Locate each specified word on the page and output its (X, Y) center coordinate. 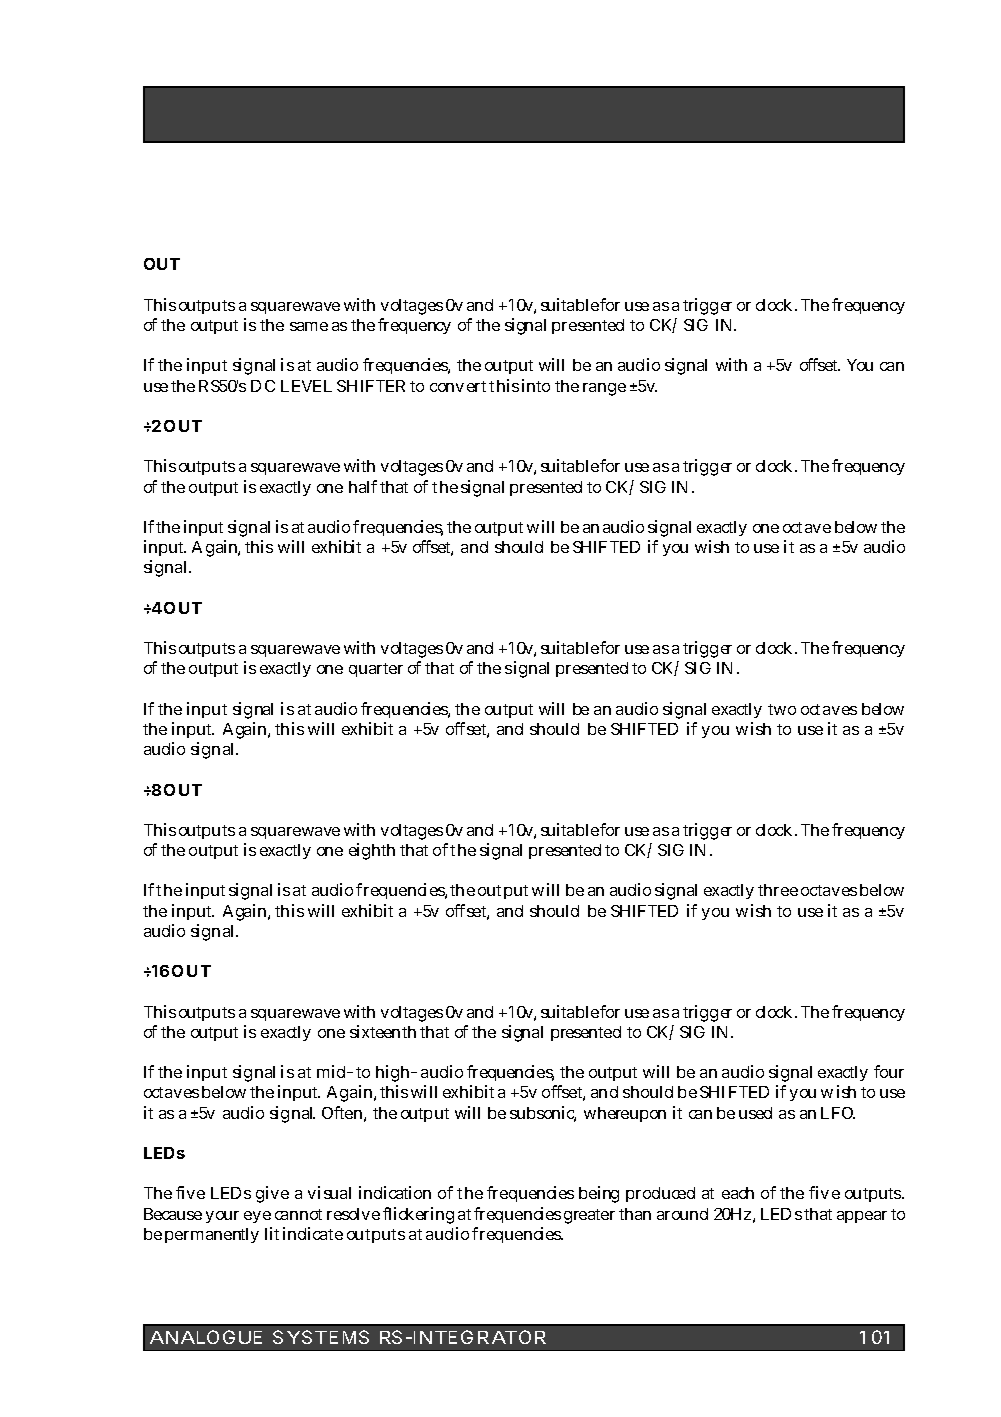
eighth (372, 851)
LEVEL (306, 386)
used (755, 1113)
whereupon (625, 1114)
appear (862, 1217)
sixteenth (383, 1031)
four (889, 1071)
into (536, 385)
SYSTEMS (321, 1337)
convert (458, 386)
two (782, 709)
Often (342, 1112)
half (363, 486)
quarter (376, 670)
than (635, 1214)
